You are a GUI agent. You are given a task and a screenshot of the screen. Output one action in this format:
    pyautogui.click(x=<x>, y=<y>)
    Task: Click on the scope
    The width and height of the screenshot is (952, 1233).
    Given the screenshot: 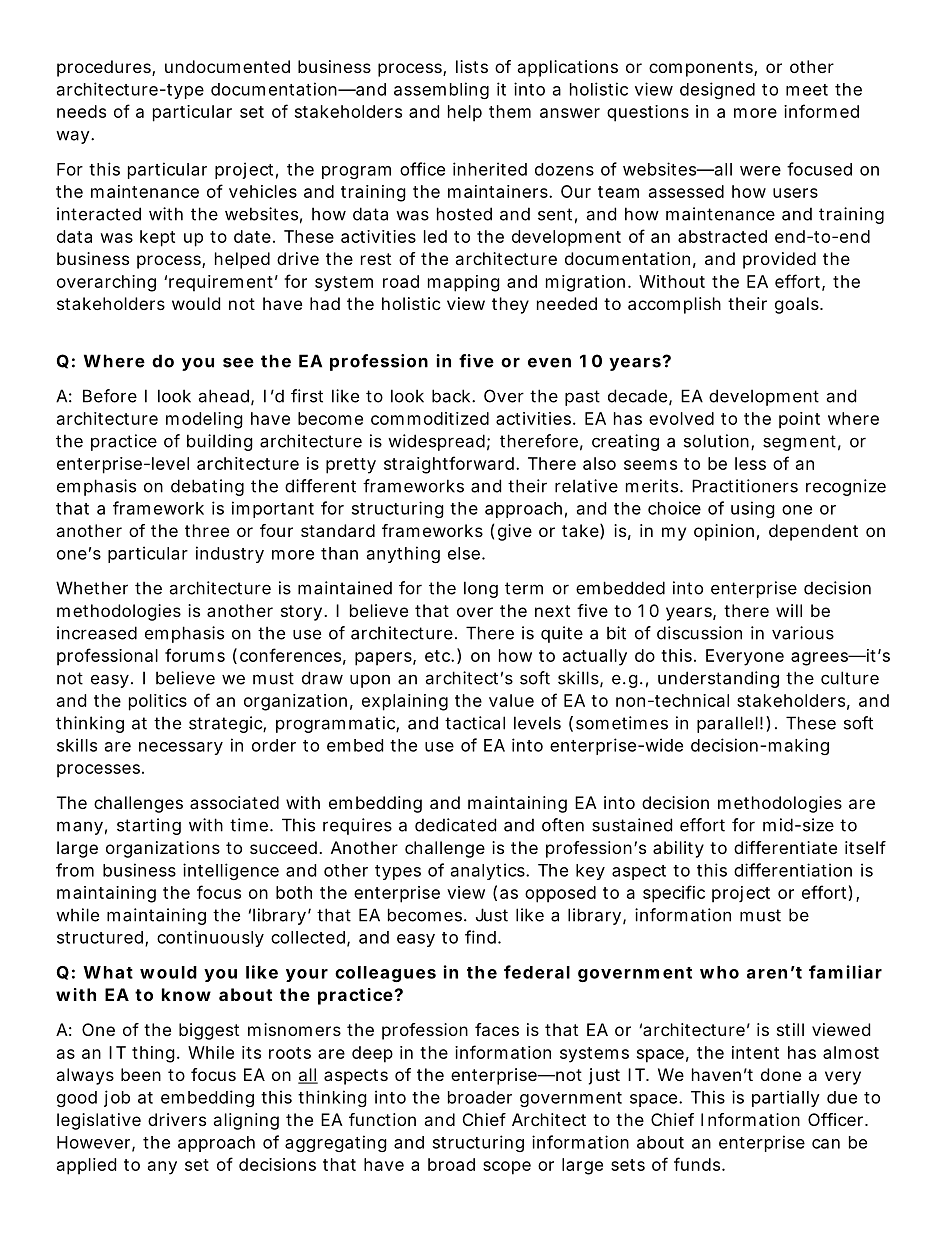 What is the action you would take?
    pyautogui.click(x=507, y=1168)
